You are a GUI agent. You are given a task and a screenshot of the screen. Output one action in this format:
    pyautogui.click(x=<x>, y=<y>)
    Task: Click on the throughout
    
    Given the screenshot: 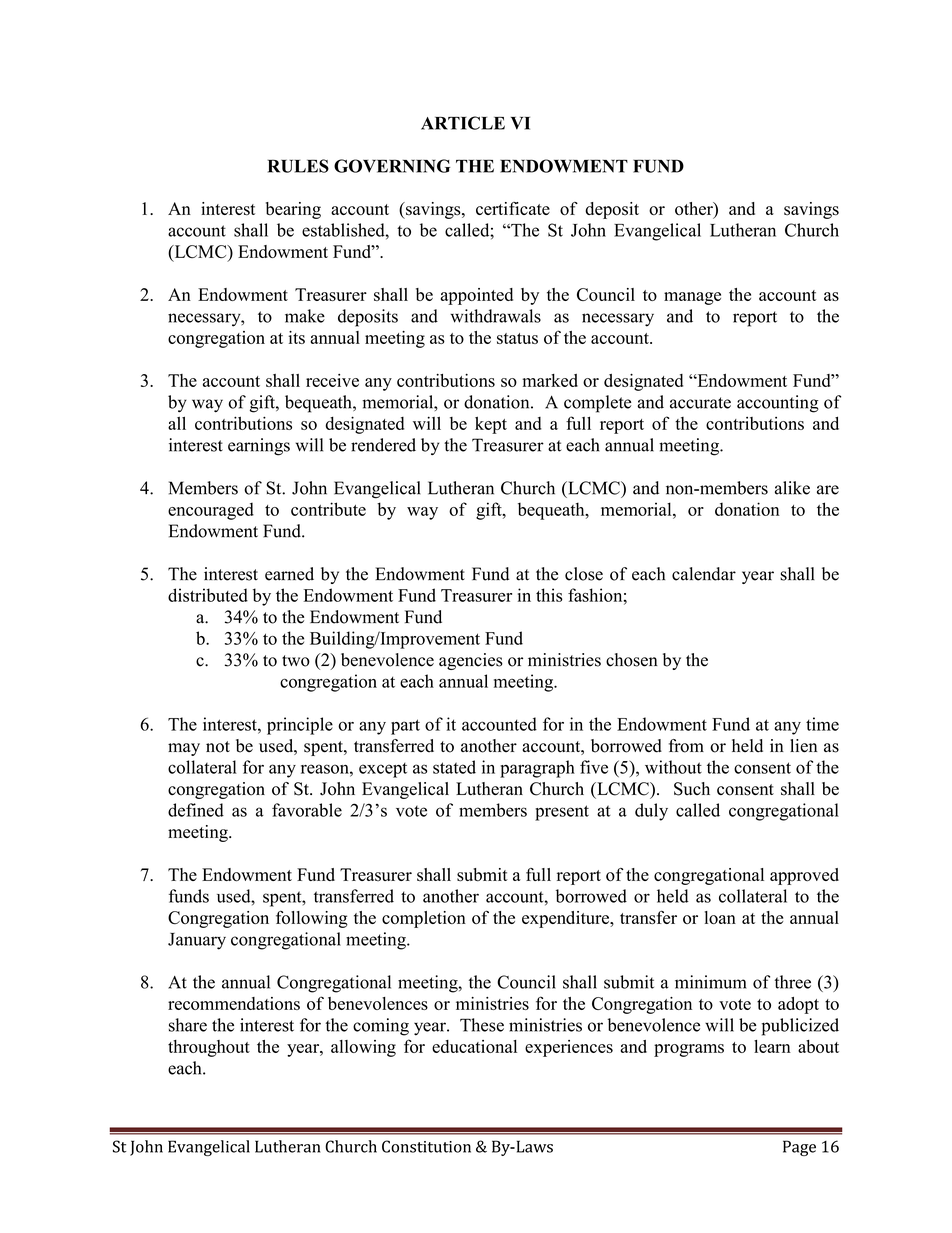 What is the action you would take?
    pyautogui.click(x=209, y=1048)
